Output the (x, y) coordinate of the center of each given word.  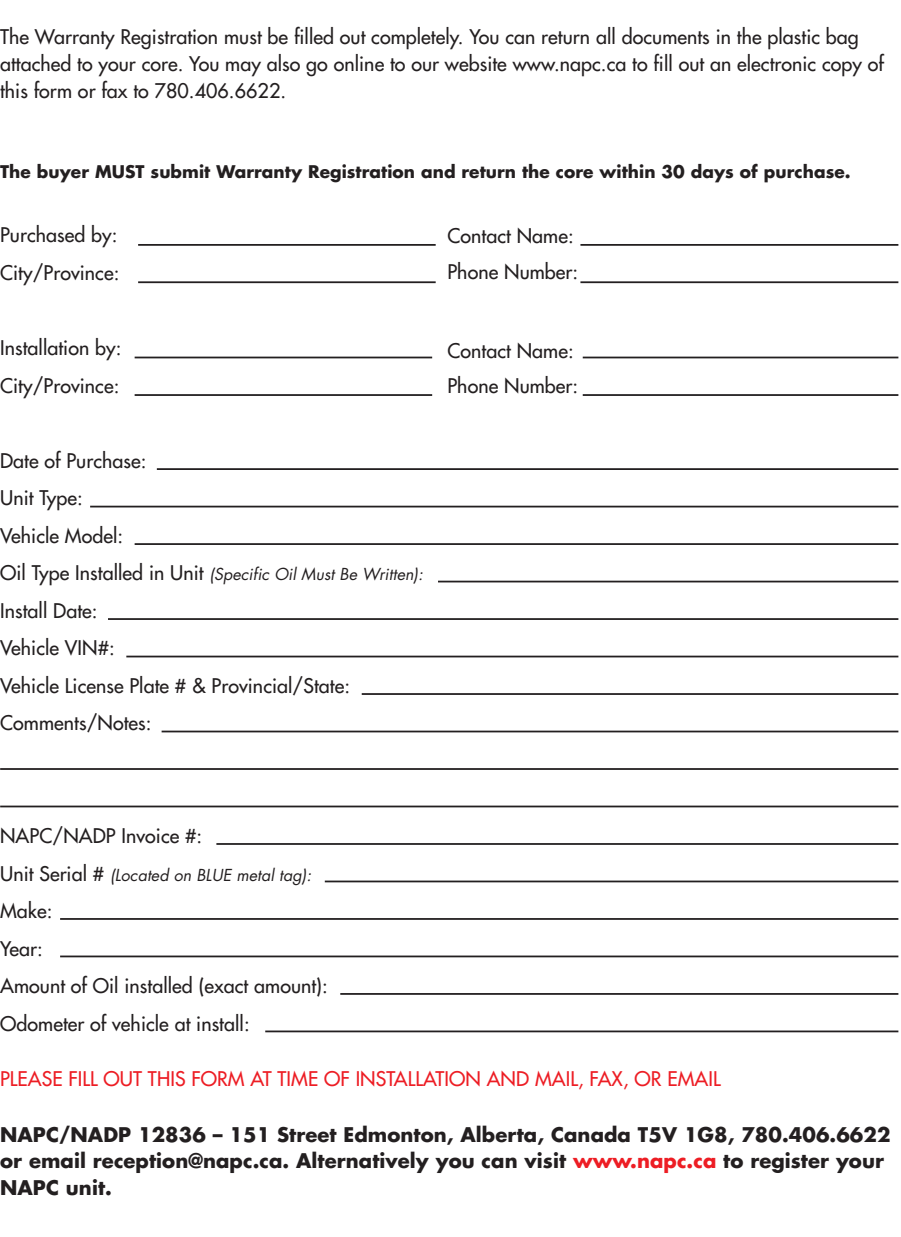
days (712, 173)
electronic (776, 63)
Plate (149, 685)
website (475, 63)
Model (90, 535)
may (243, 69)
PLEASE (31, 1078)
